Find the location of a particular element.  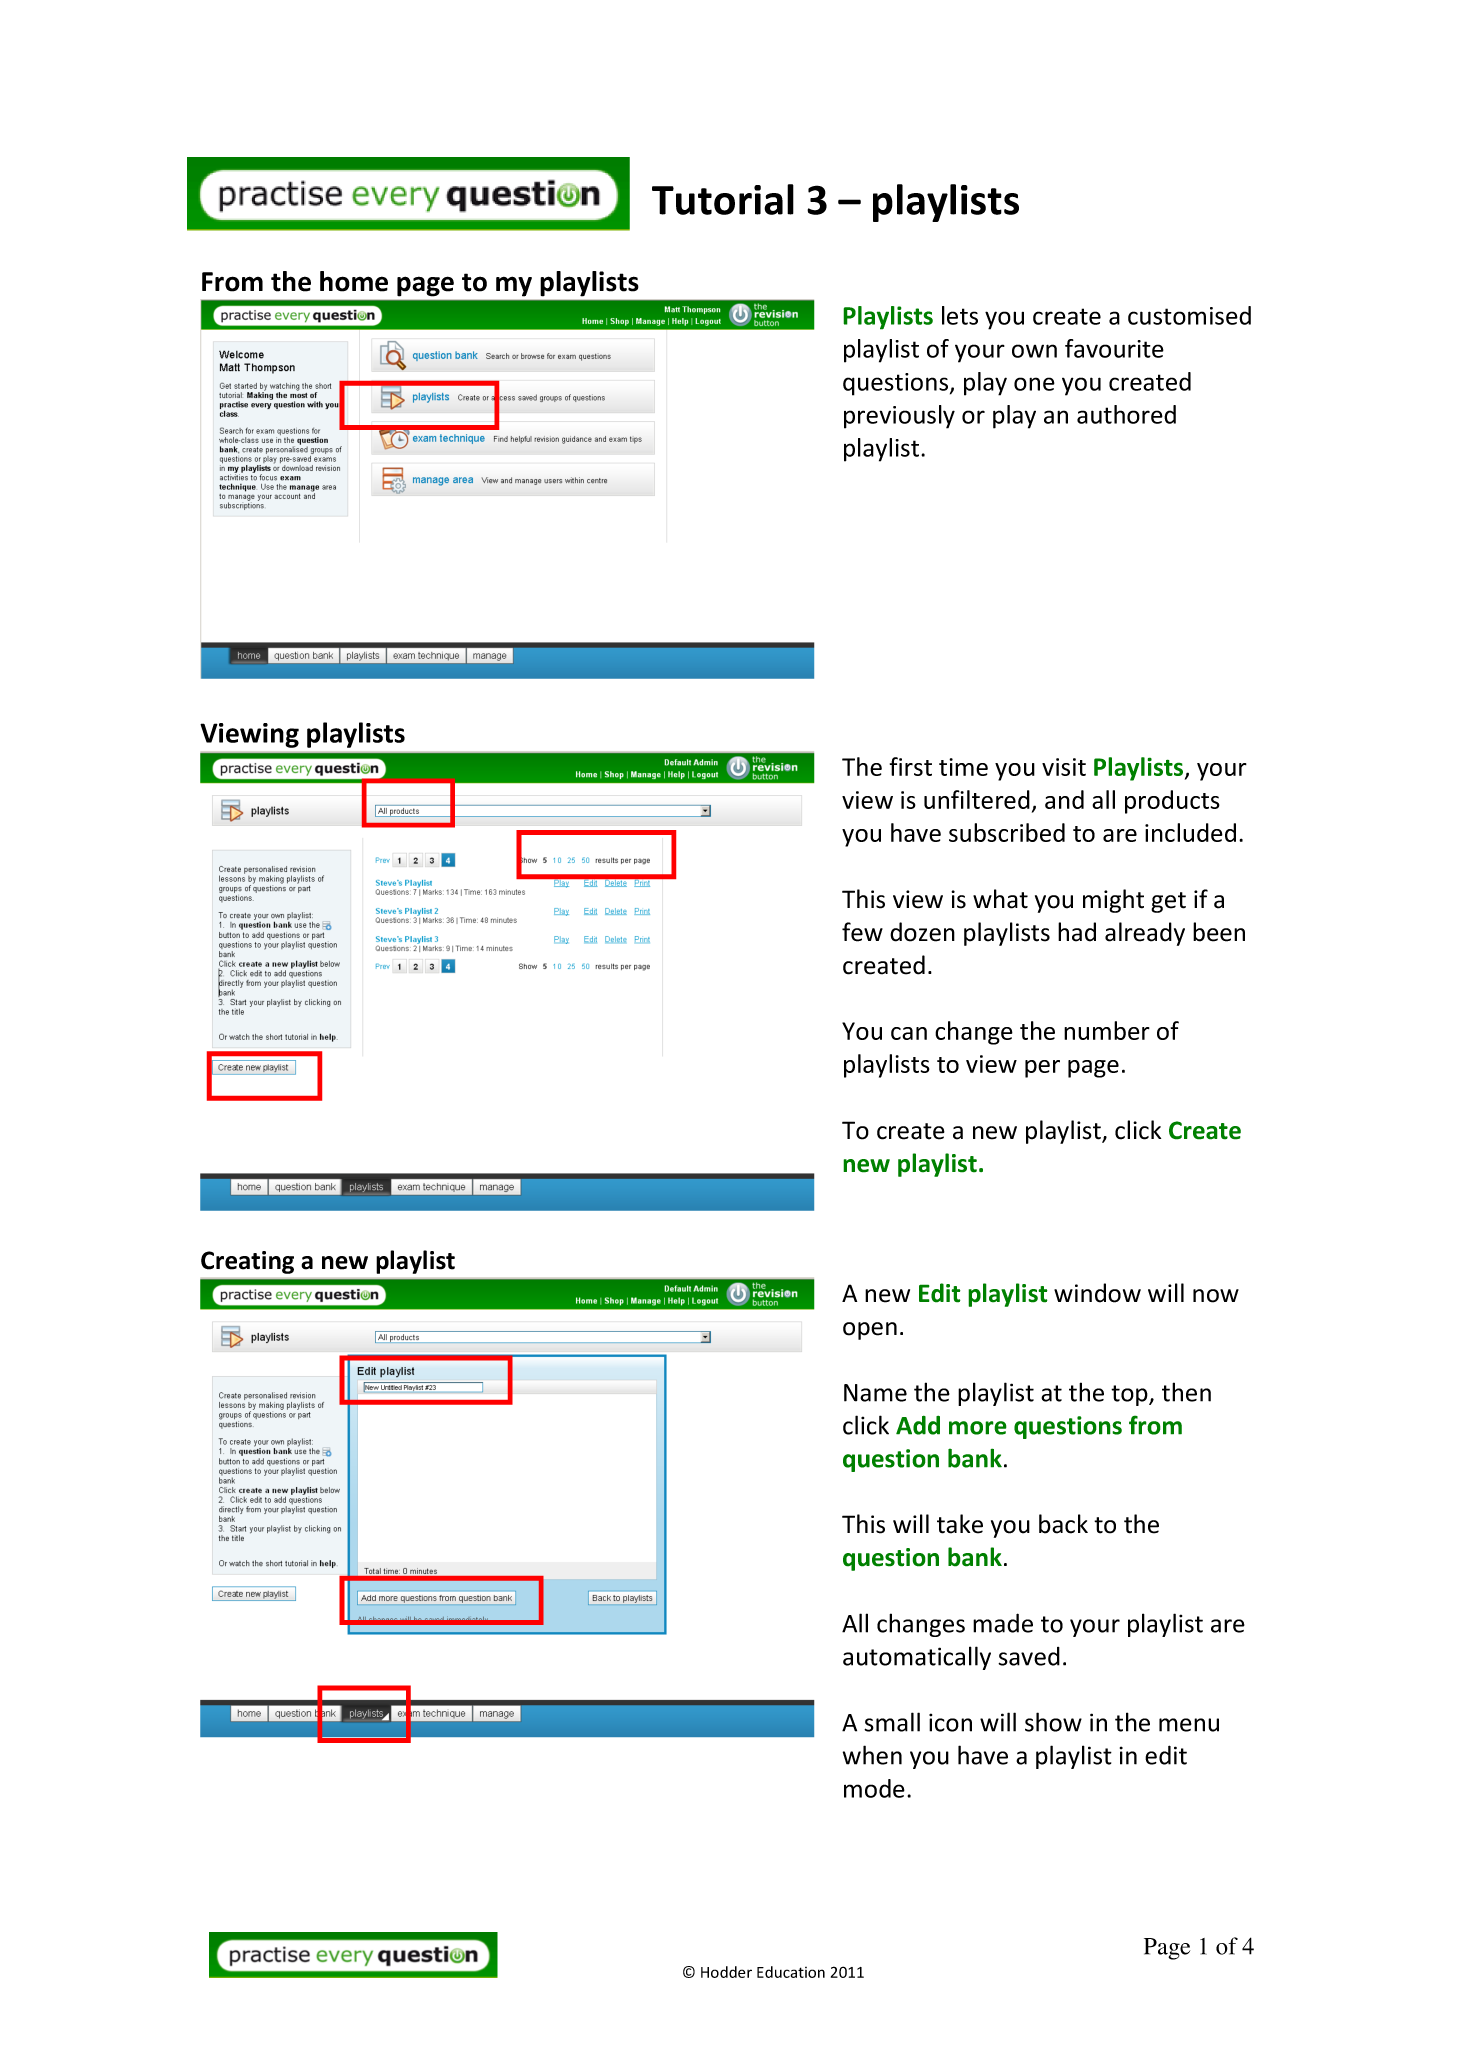

Tutorial is located at coordinates (723, 199).
